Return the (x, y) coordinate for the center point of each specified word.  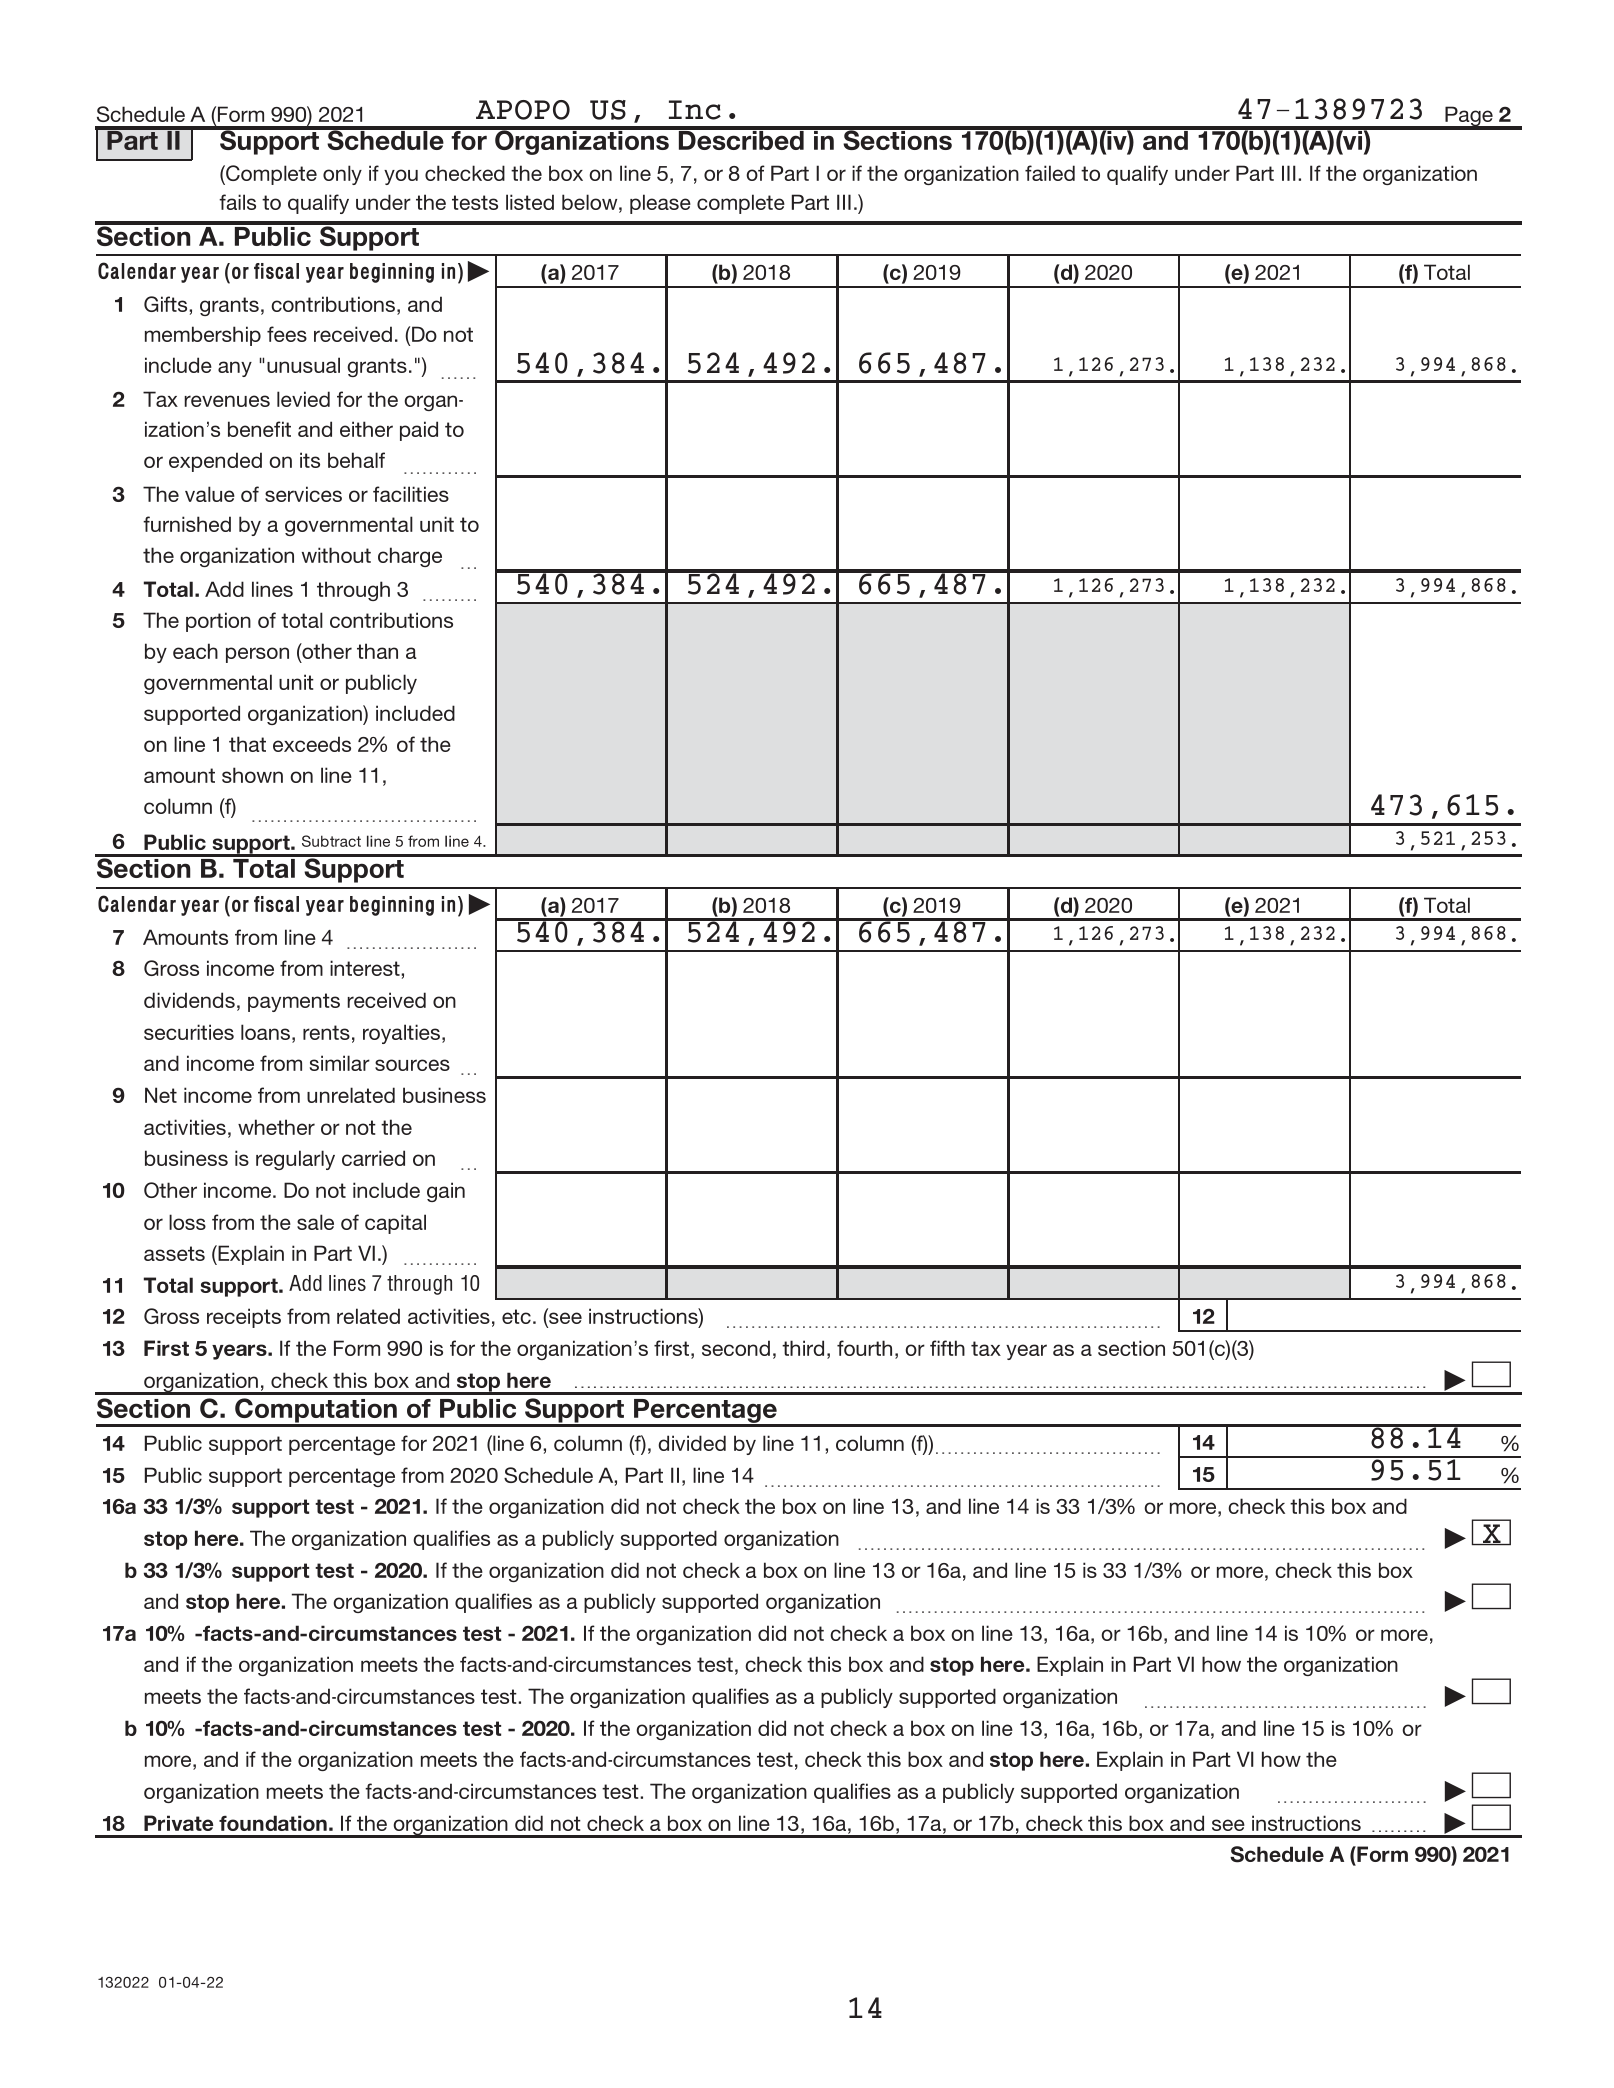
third (803, 1348)
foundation (273, 1823)
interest (366, 968)
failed (1050, 173)
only (342, 175)
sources (412, 1065)
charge (410, 557)
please (660, 204)
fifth (947, 1348)
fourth (864, 1348)
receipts (244, 1318)
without (336, 555)
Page (1469, 117)
